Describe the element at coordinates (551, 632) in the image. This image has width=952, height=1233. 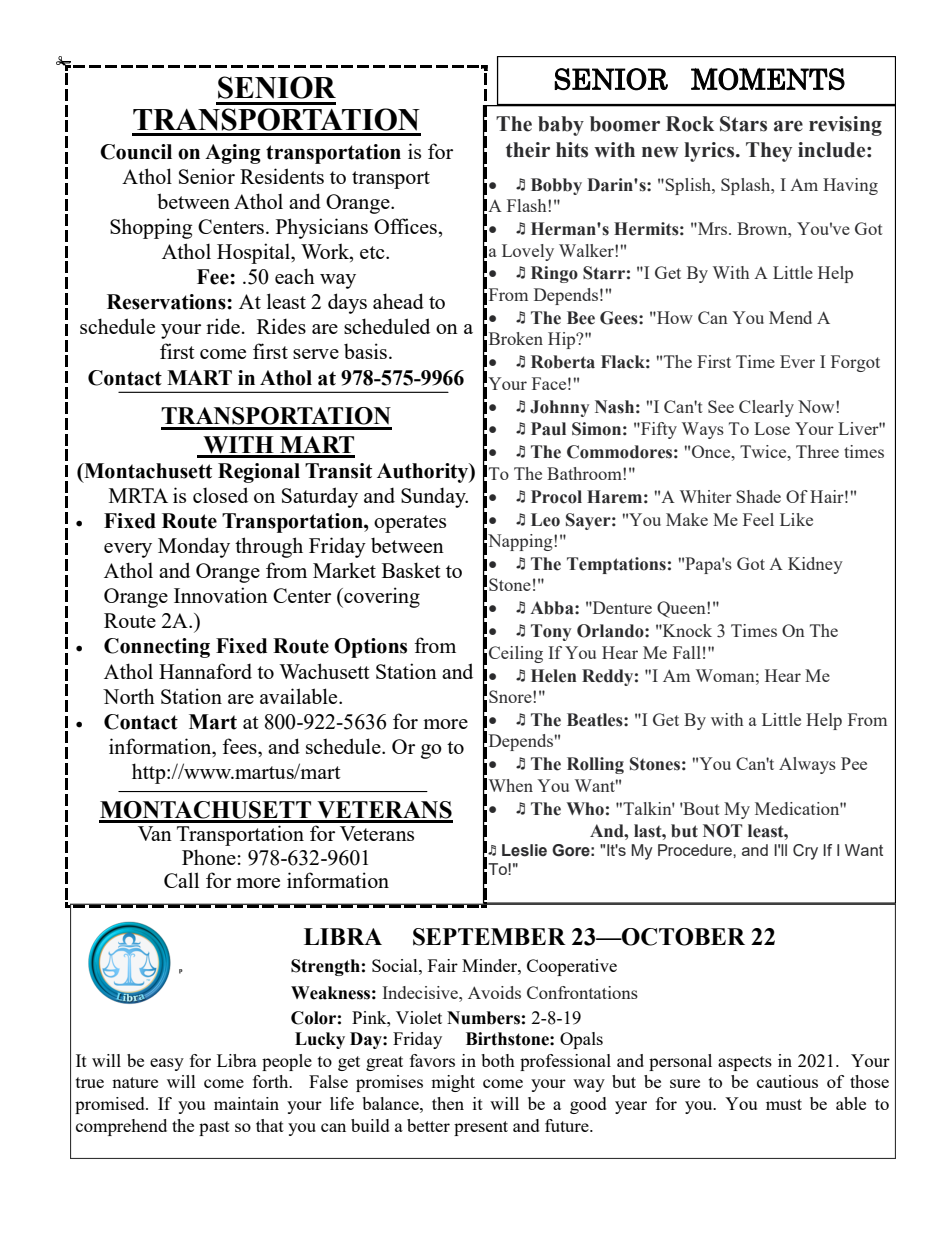
I see `Tony` at that location.
